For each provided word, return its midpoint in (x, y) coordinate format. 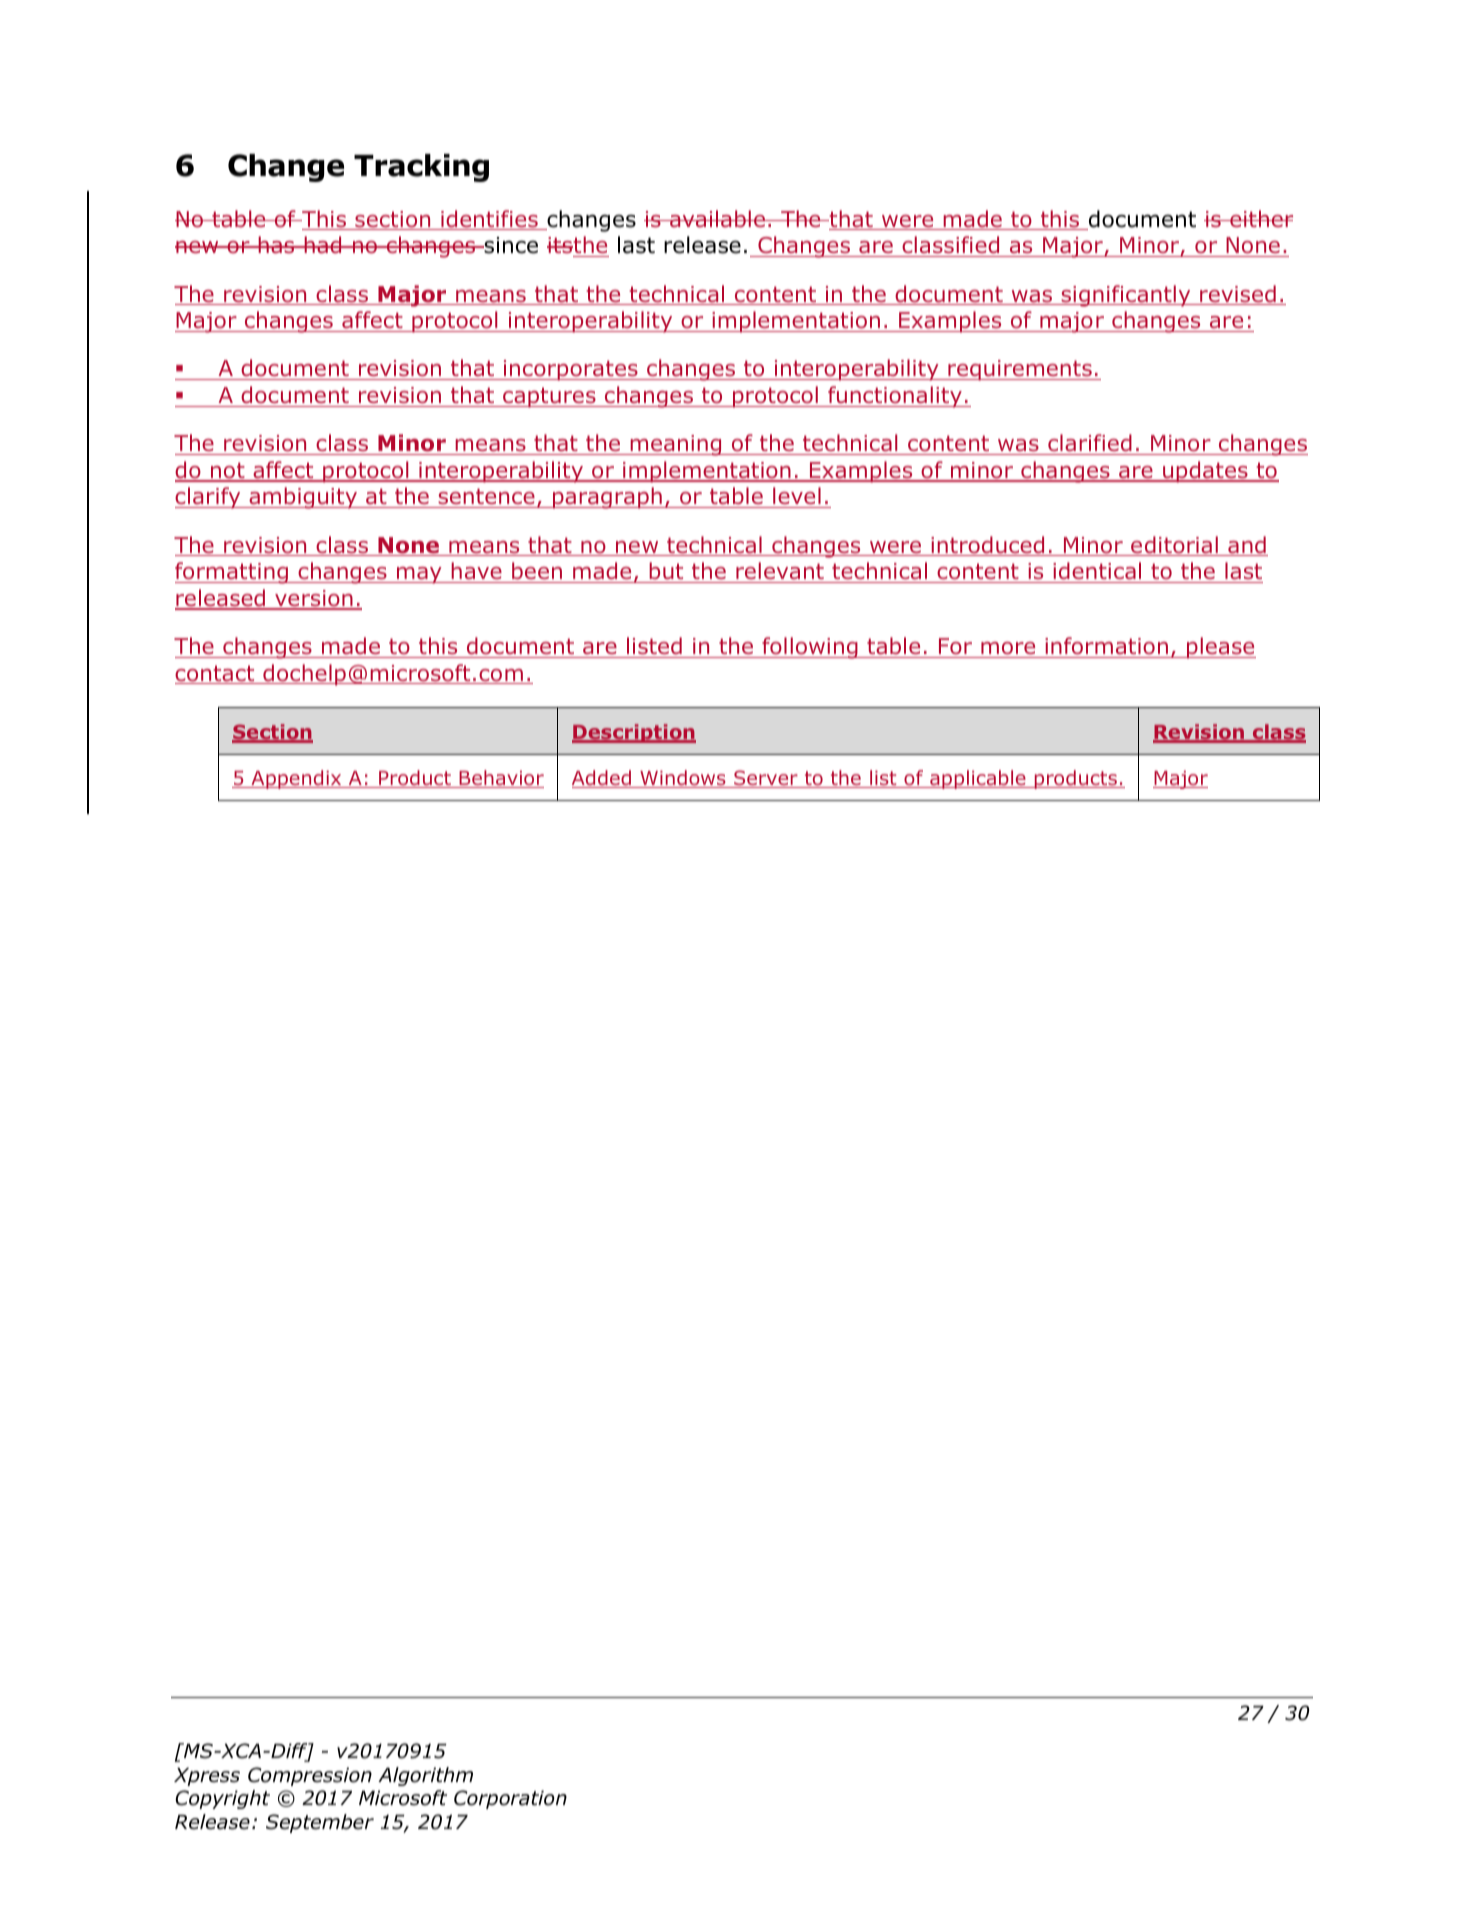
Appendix (296, 779)
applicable (978, 779)
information (1106, 646)
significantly (1126, 296)
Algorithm (425, 1776)
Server (766, 779)
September (320, 1823)
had (323, 245)
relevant (780, 571)
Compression (310, 1776)
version (314, 599)
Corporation (510, 1799)
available (718, 219)
